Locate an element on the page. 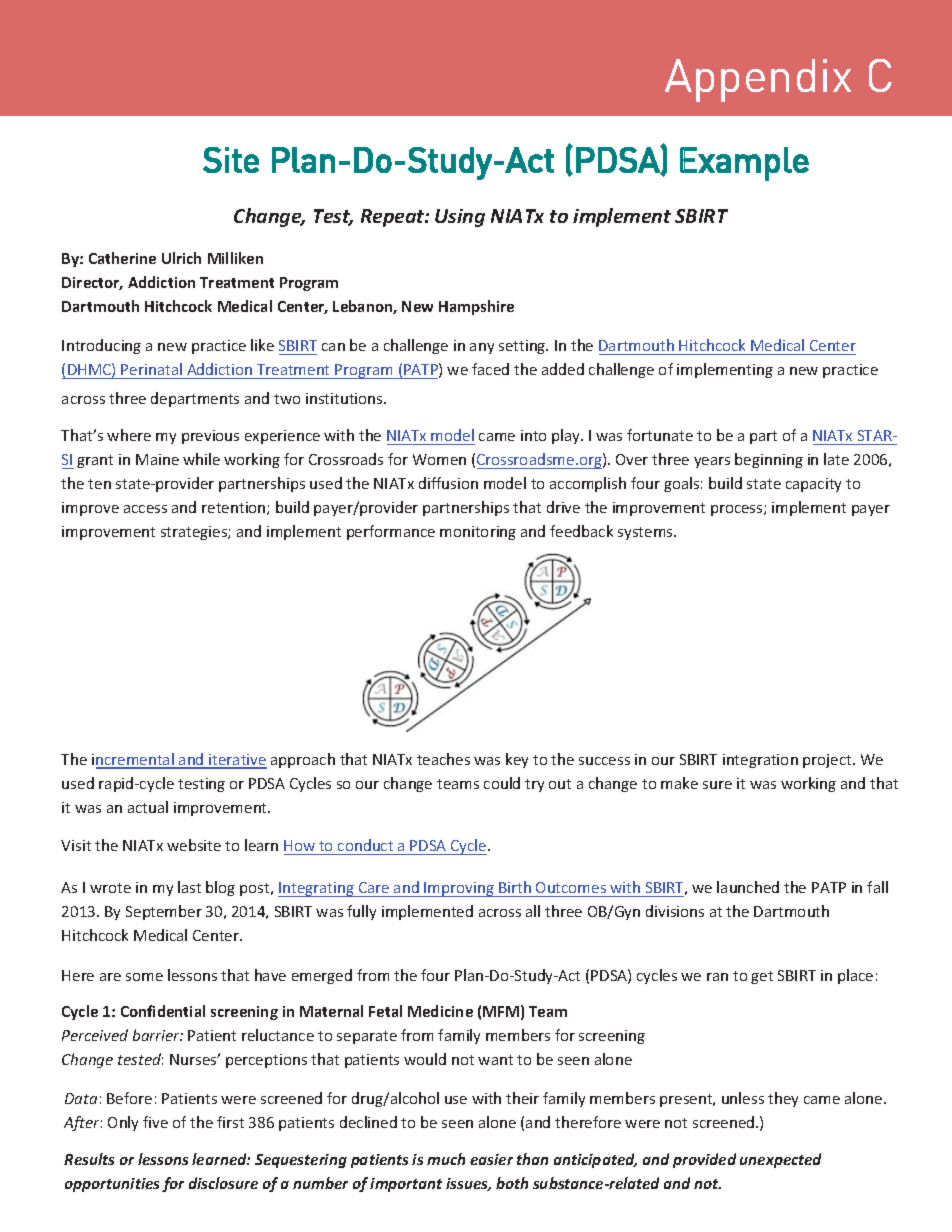 The height and width of the page is (1232, 952). launched is located at coordinates (748, 887).
